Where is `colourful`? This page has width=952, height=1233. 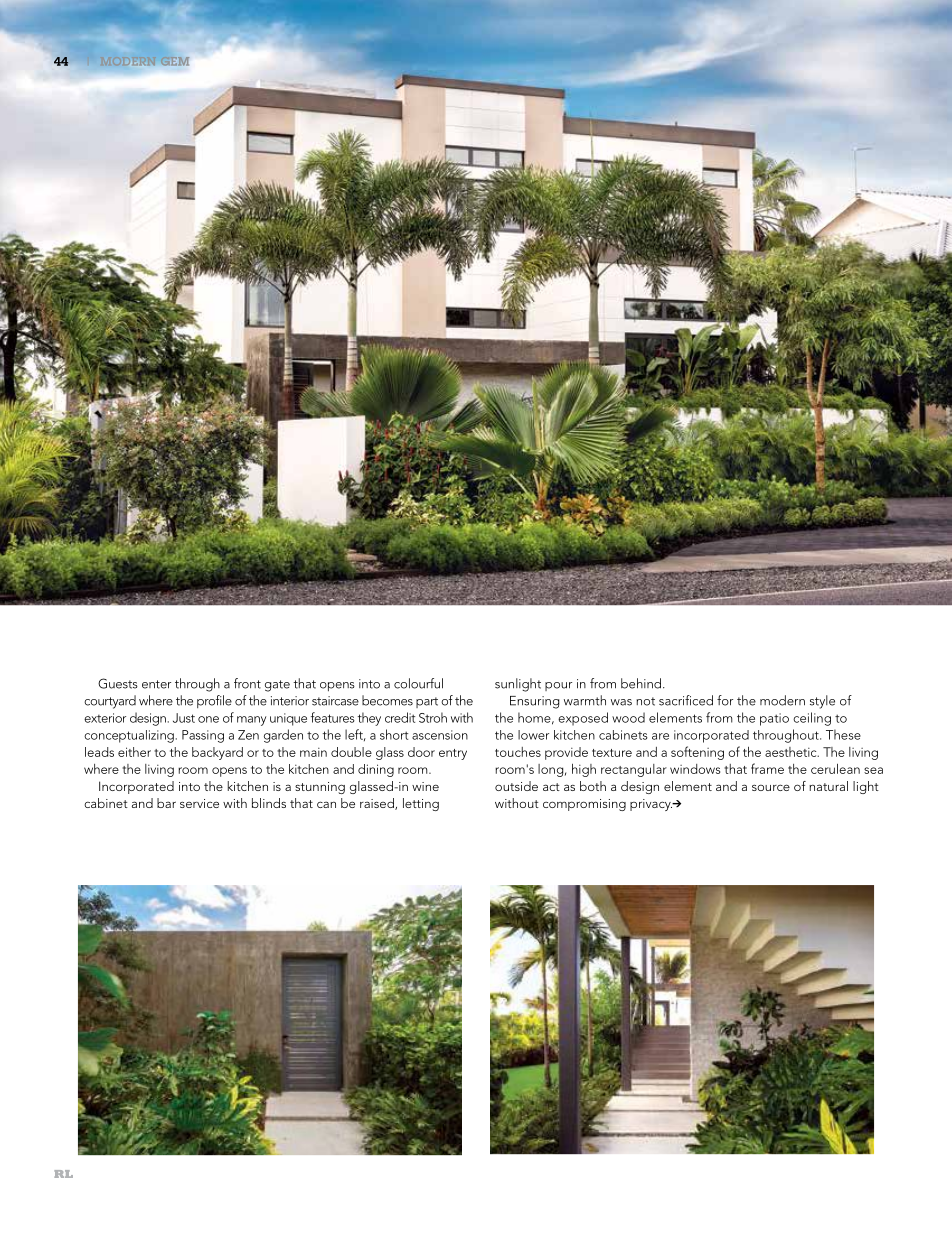
colourful is located at coordinates (418, 683).
